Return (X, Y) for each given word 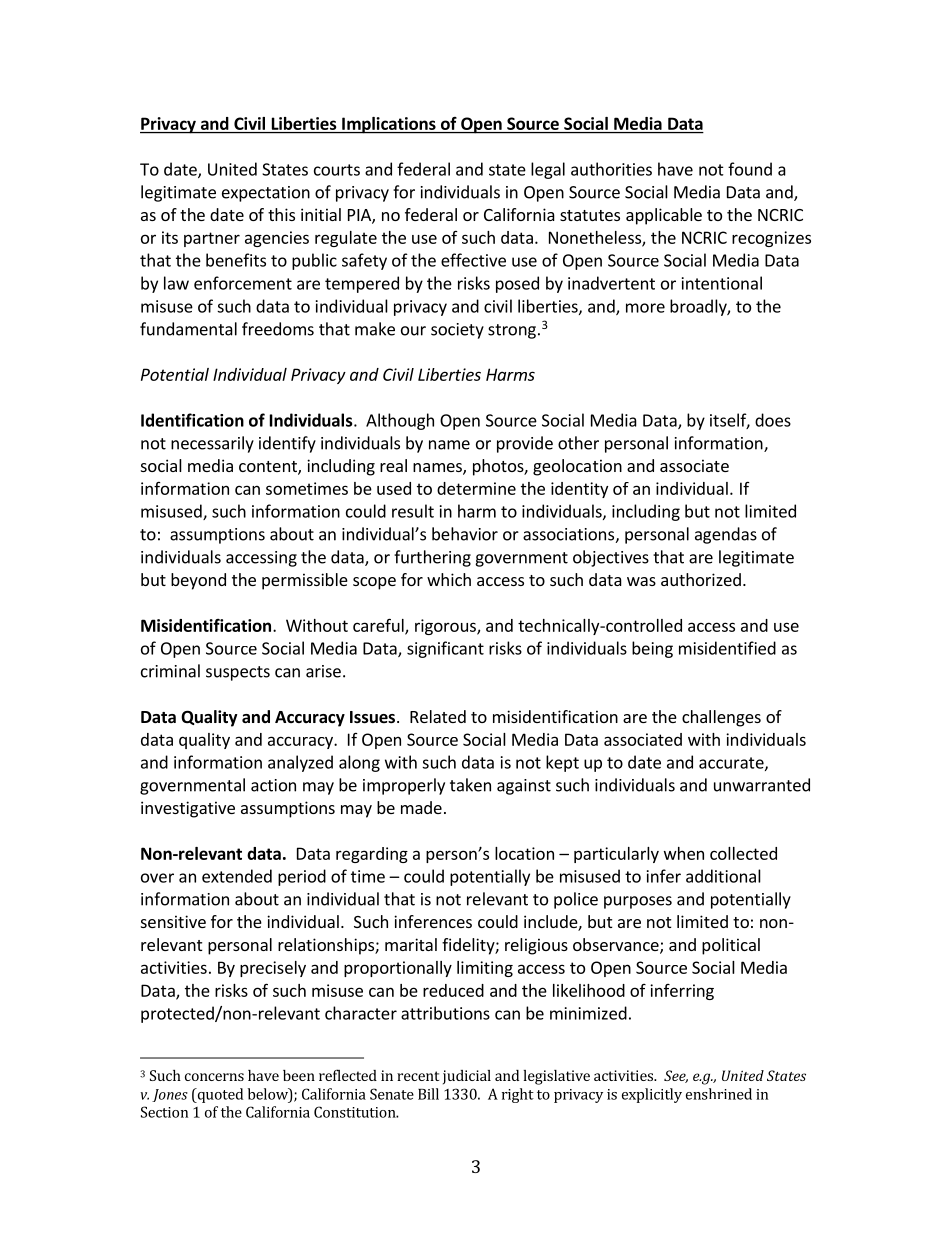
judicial (467, 1077)
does (773, 420)
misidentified (727, 648)
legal (548, 170)
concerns (214, 1077)
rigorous (446, 627)
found (750, 169)
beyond (198, 581)
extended (237, 876)
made (421, 807)
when (684, 853)
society (457, 331)
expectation (266, 194)
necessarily (212, 444)
